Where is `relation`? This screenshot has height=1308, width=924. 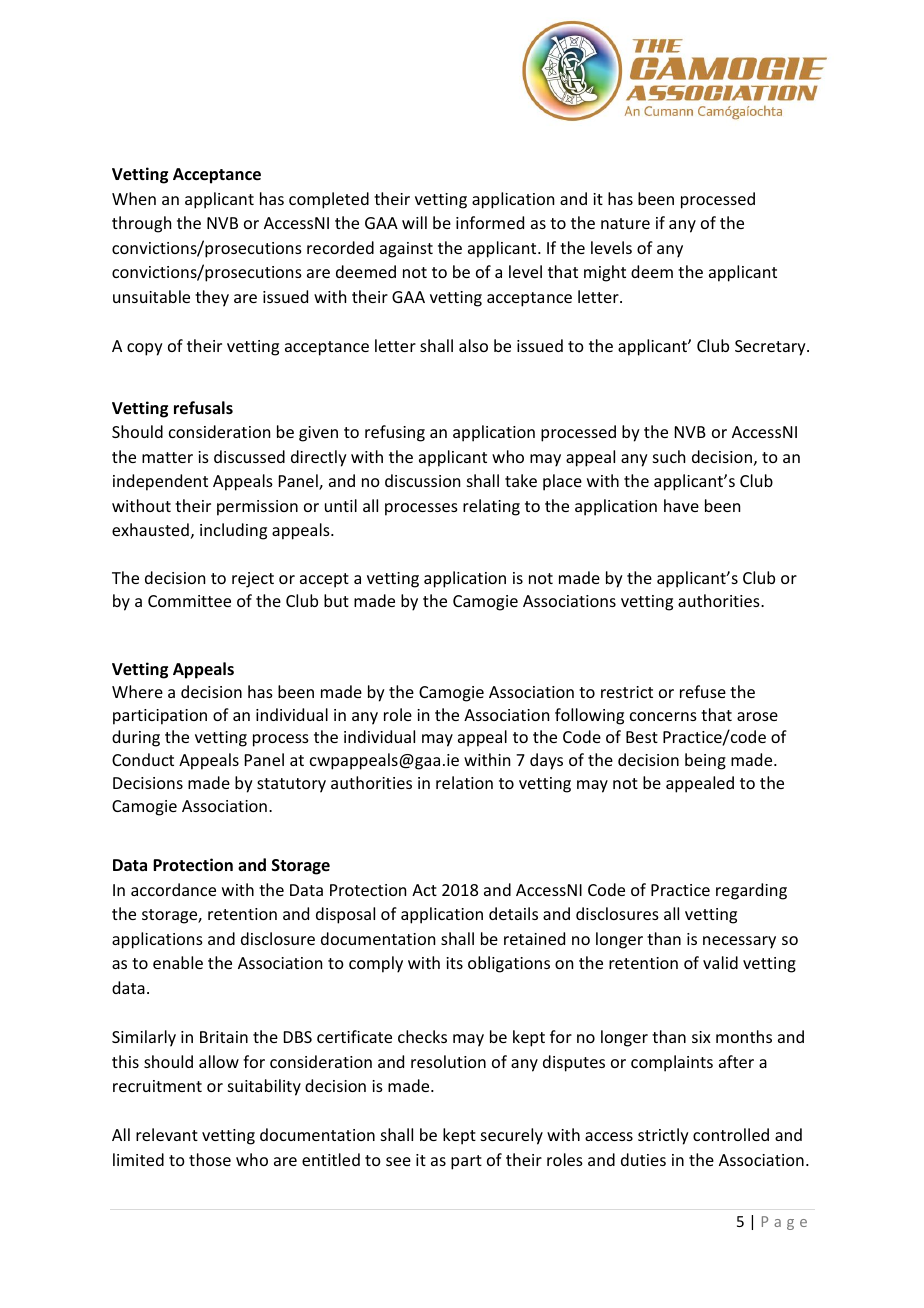
relation is located at coordinates (464, 782).
